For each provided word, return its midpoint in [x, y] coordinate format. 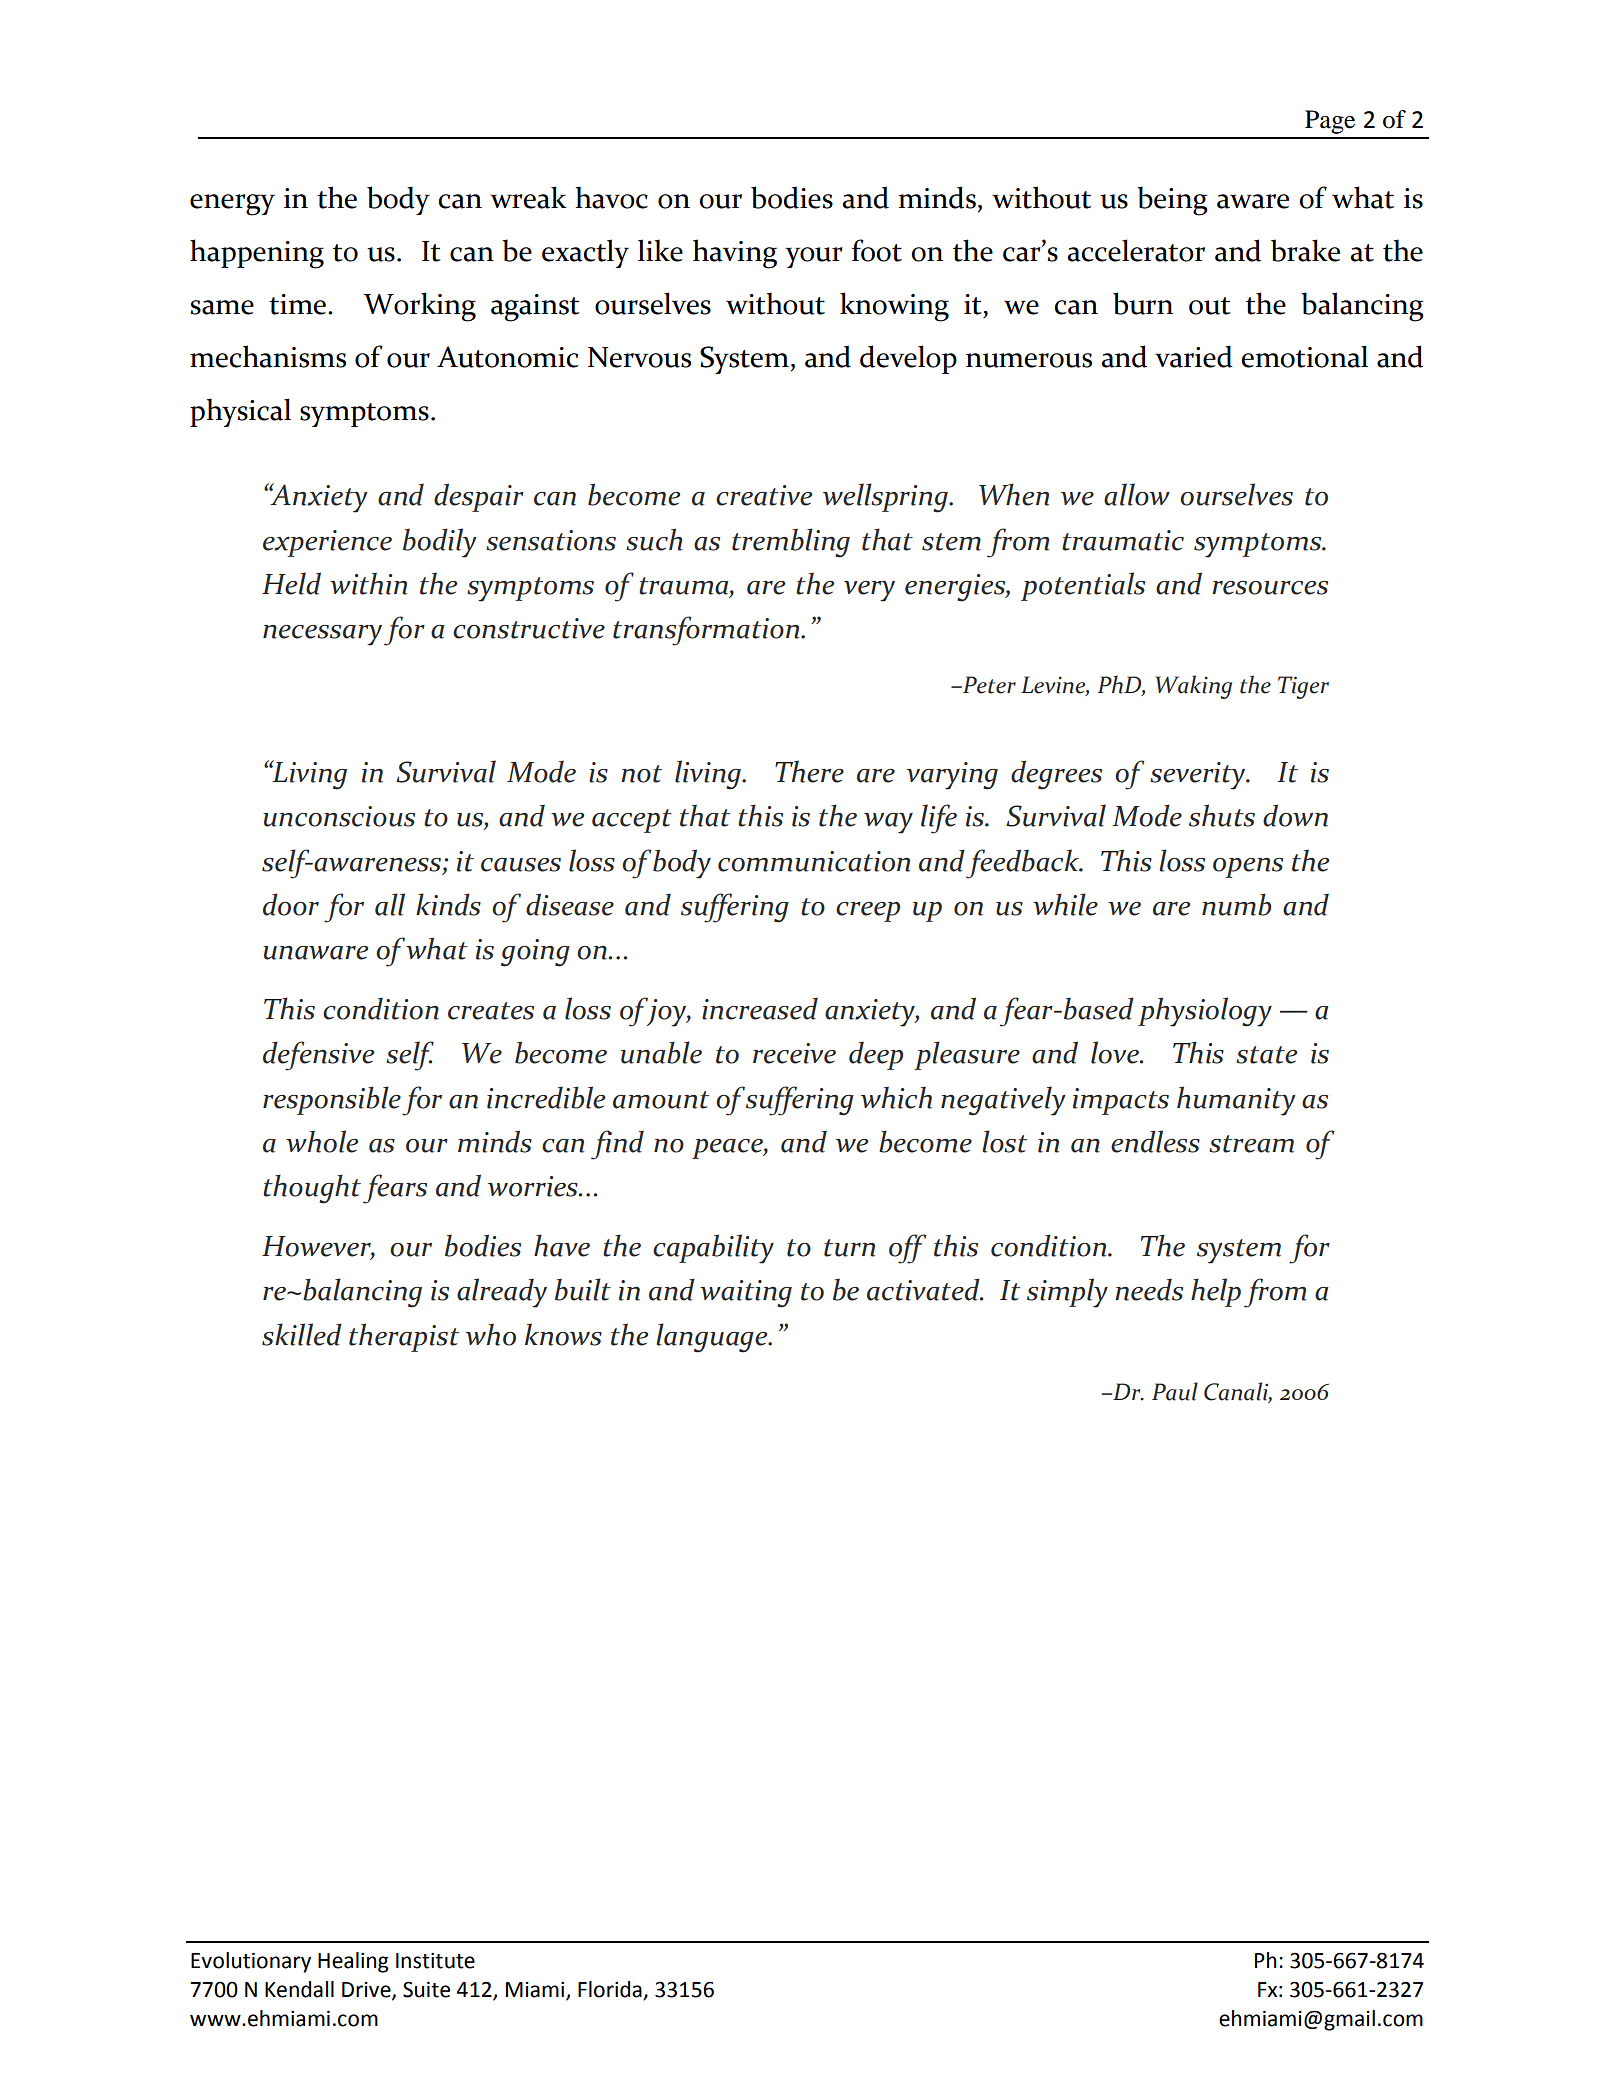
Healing [353, 1962]
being [1172, 201]
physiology [1205, 1012]
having [735, 254]
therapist [404, 1337]
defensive [318, 1056]
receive [794, 1053]
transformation [707, 631]
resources [1270, 588]
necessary [322, 635]
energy [232, 205]
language [713, 1338]
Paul [1175, 1391]
